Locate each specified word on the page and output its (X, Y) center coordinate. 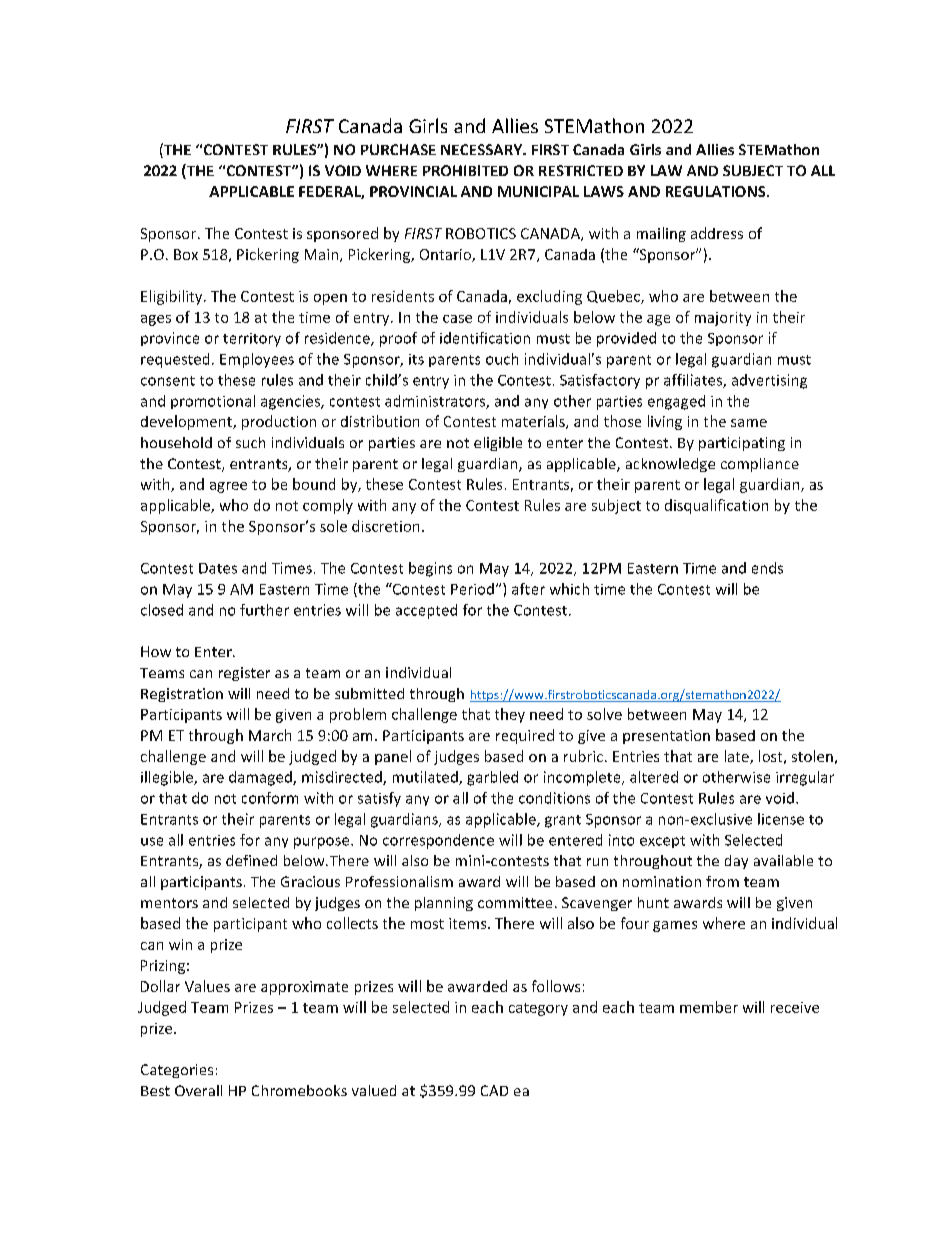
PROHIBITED (465, 170)
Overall (198, 1090)
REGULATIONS (717, 191)
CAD (494, 1090)
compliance (760, 465)
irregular (805, 778)
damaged (261, 778)
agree (228, 487)
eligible (498, 444)
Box (186, 254)
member (709, 1007)
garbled (492, 778)
